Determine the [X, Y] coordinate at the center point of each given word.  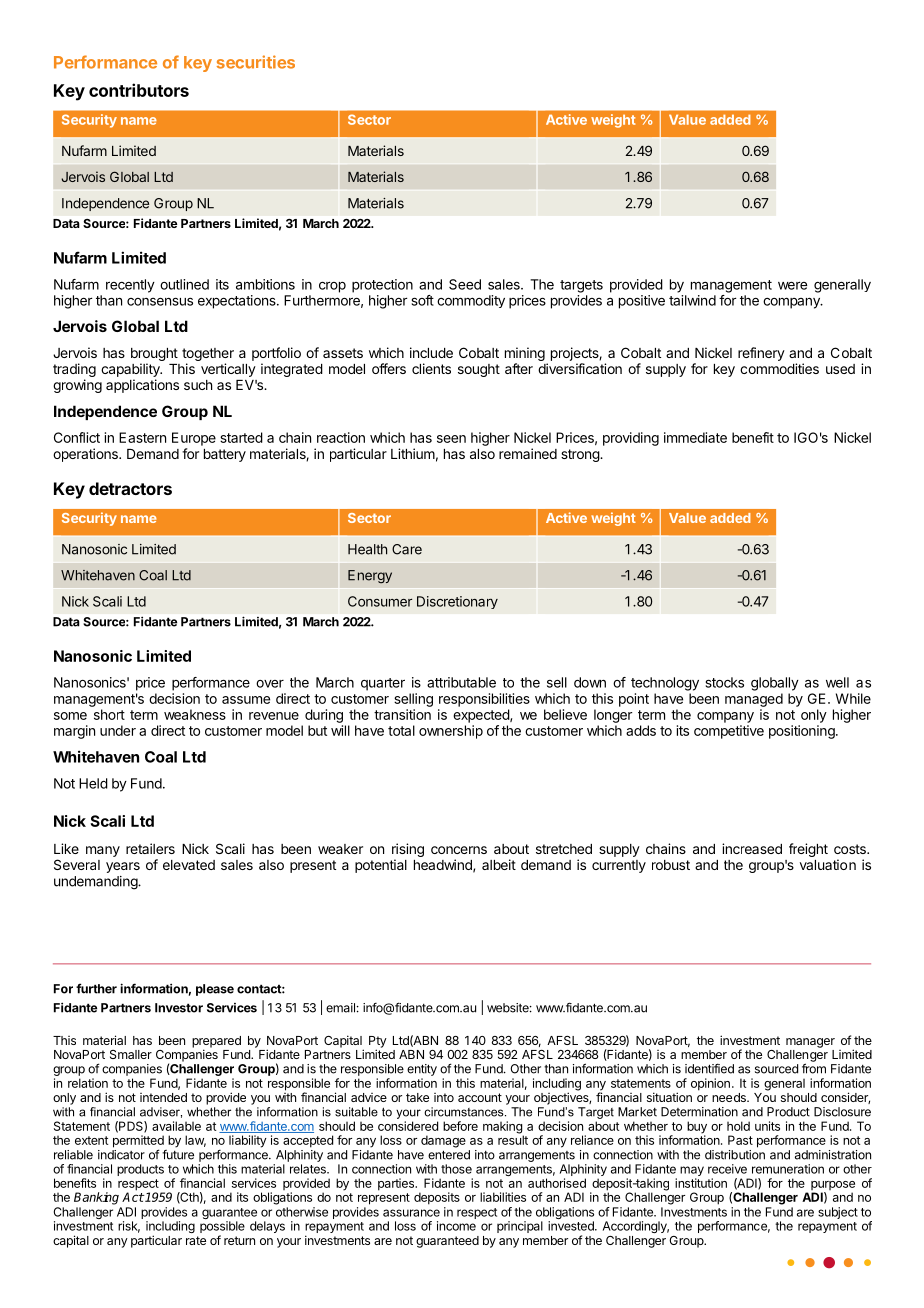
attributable [461, 682]
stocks [725, 682]
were [792, 285]
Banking [96, 1198]
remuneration [788, 1169]
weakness [195, 714]
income [456, 1226]
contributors [139, 90]
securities [256, 62]
